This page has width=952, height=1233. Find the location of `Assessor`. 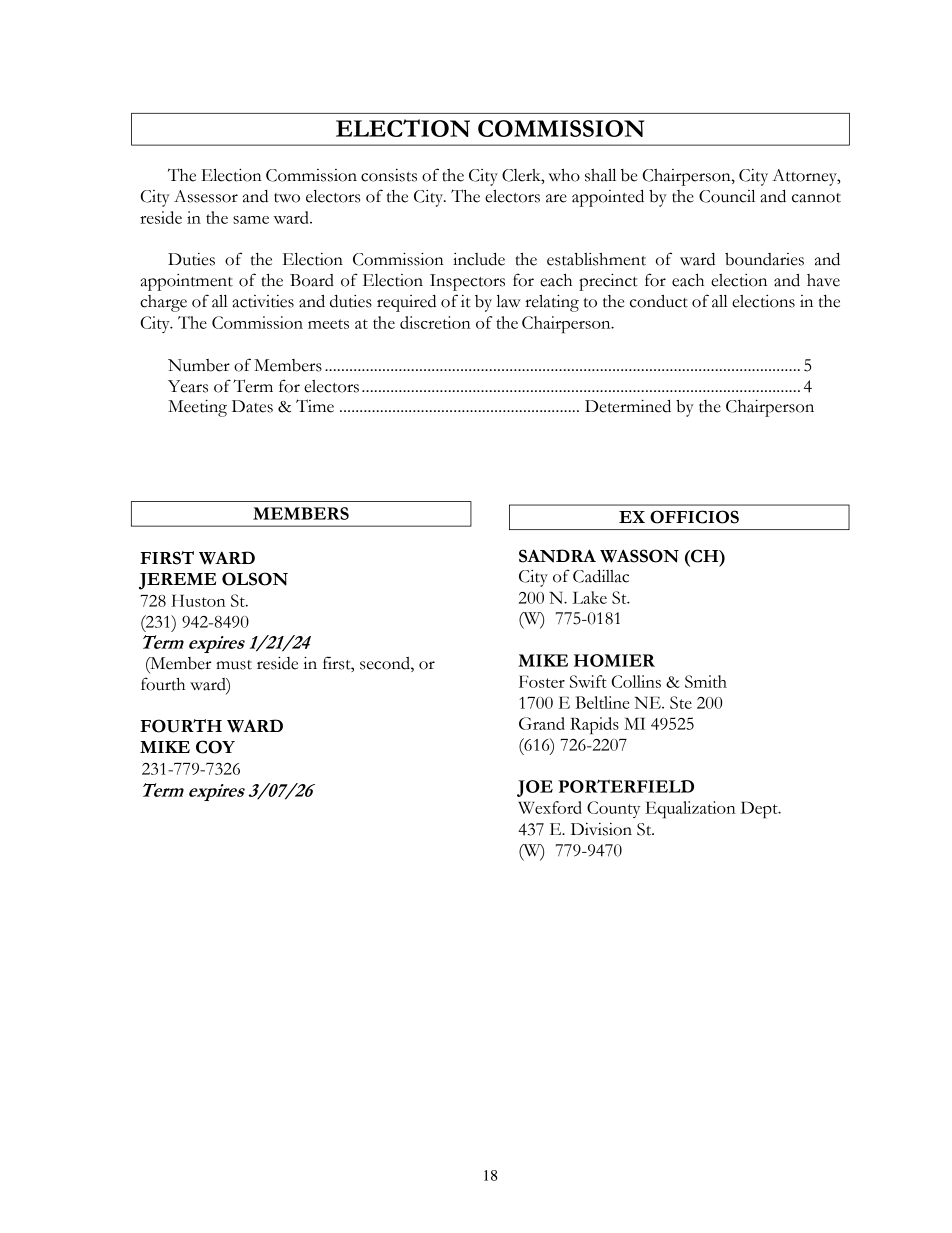

Assessor is located at coordinates (206, 196).
